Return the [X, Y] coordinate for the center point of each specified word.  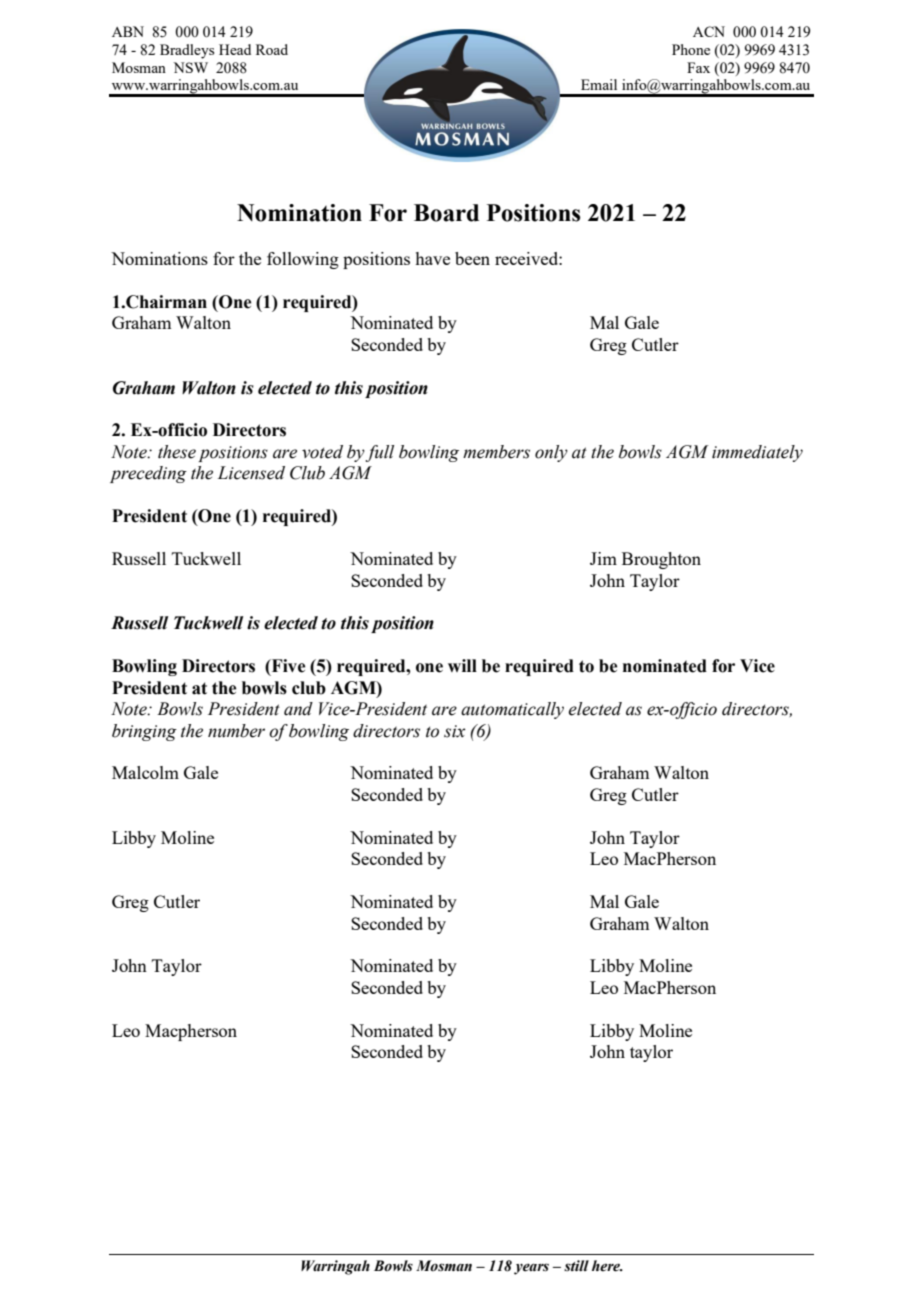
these [177, 452]
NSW [190, 67]
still [576, 1265]
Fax [698, 67]
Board [446, 213]
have [432, 258]
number [236, 731]
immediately [757, 453]
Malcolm [145, 772]
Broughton [661, 560]
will [462, 665]
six [455, 731]
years [531, 1269]
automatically [512, 710]
